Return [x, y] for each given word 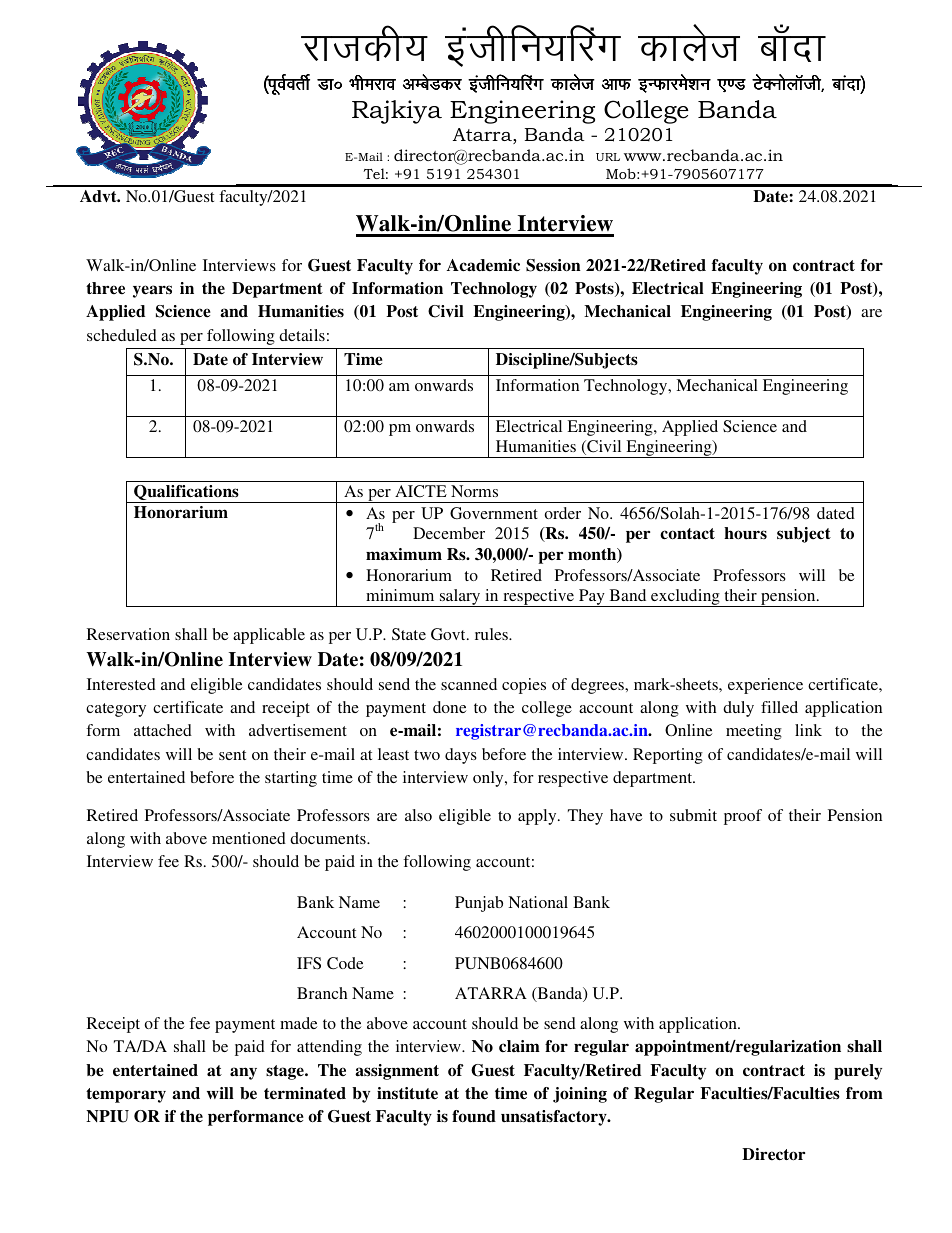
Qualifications [186, 494]
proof [743, 817]
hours [745, 533]
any [243, 1073]
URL [608, 157]
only [489, 779]
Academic [483, 265]
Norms [474, 491]
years [152, 291]
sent [232, 755]
